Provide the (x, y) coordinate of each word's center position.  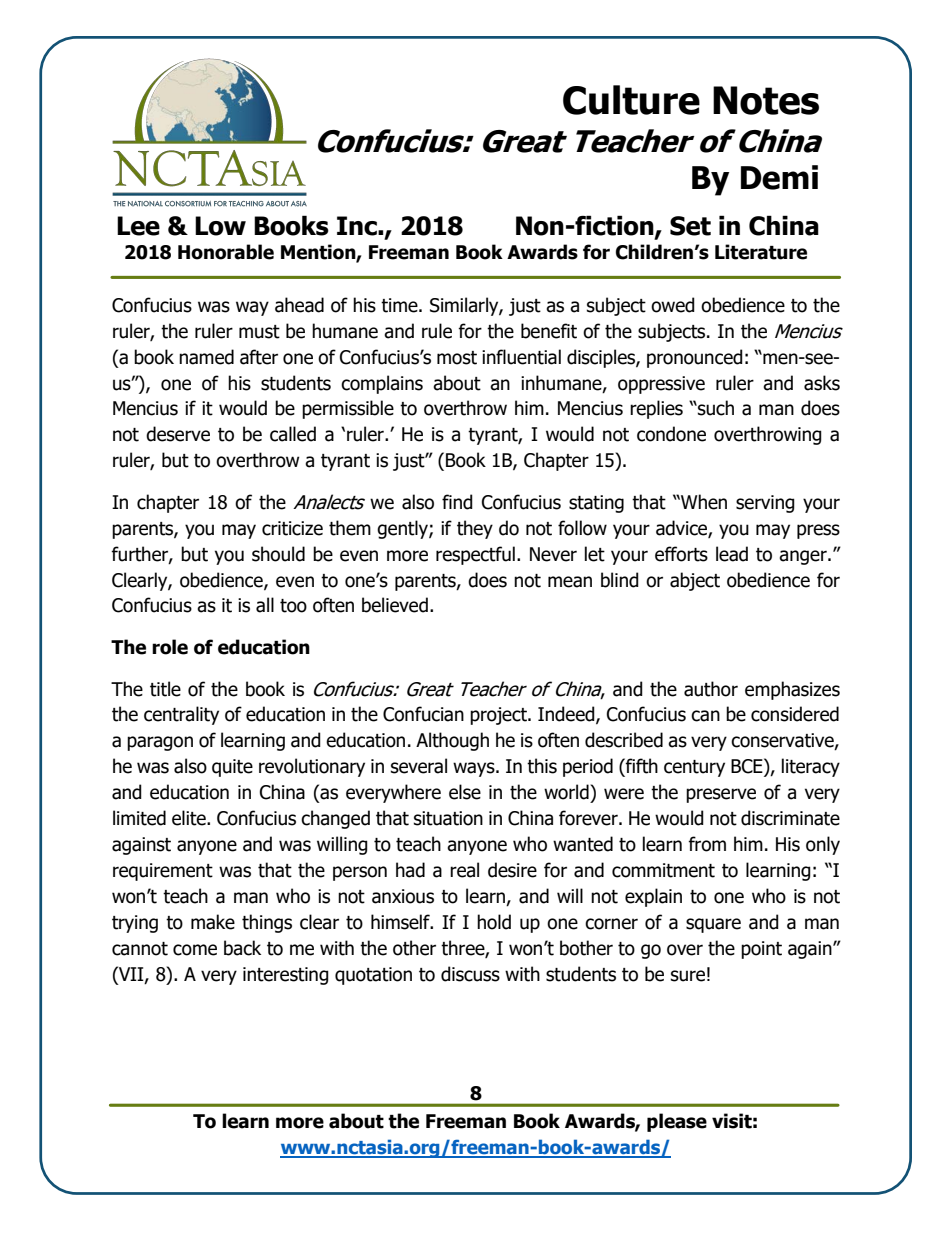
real (464, 870)
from (707, 844)
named (206, 357)
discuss (470, 974)
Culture (631, 100)
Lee (138, 226)
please (677, 1122)
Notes (766, 100)
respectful (475, 555)
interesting (286, 976)
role (170, 647)
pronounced (695, 358)
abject (695, 581)
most (457, 358)
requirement (163, 872)
